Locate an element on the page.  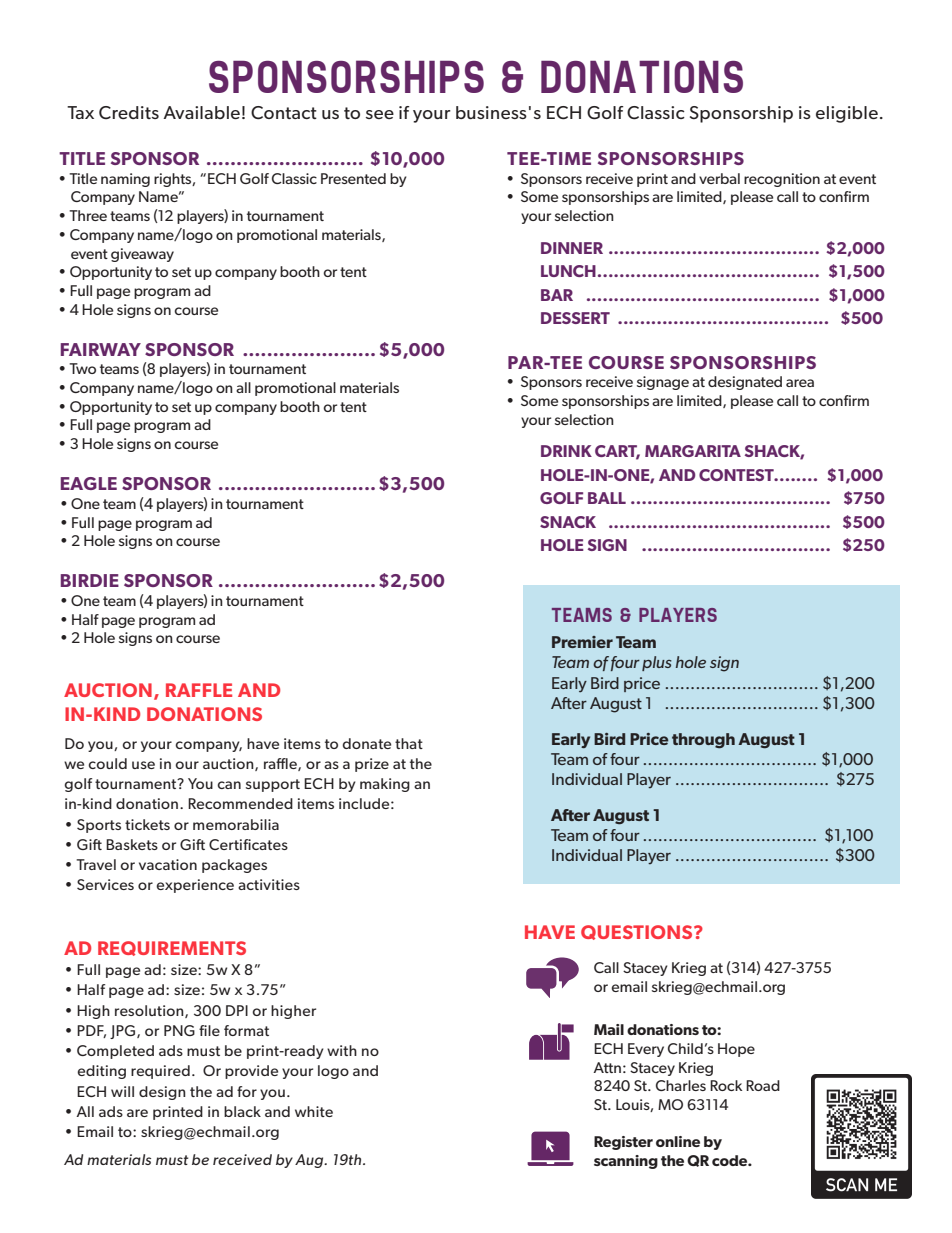
recognition is located at coordinates (782, 180).
